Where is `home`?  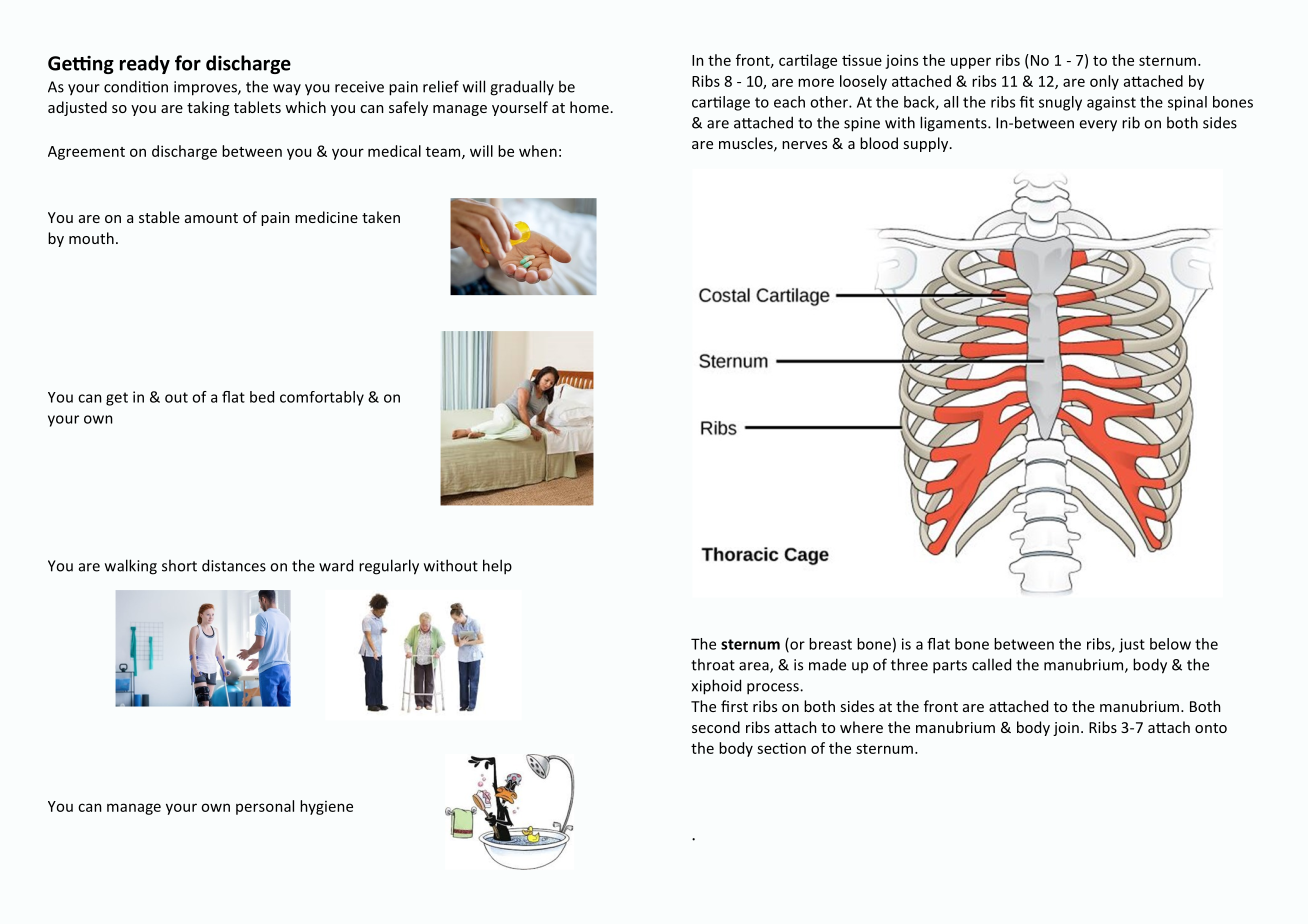
home is located at coordinates (589, 107).
